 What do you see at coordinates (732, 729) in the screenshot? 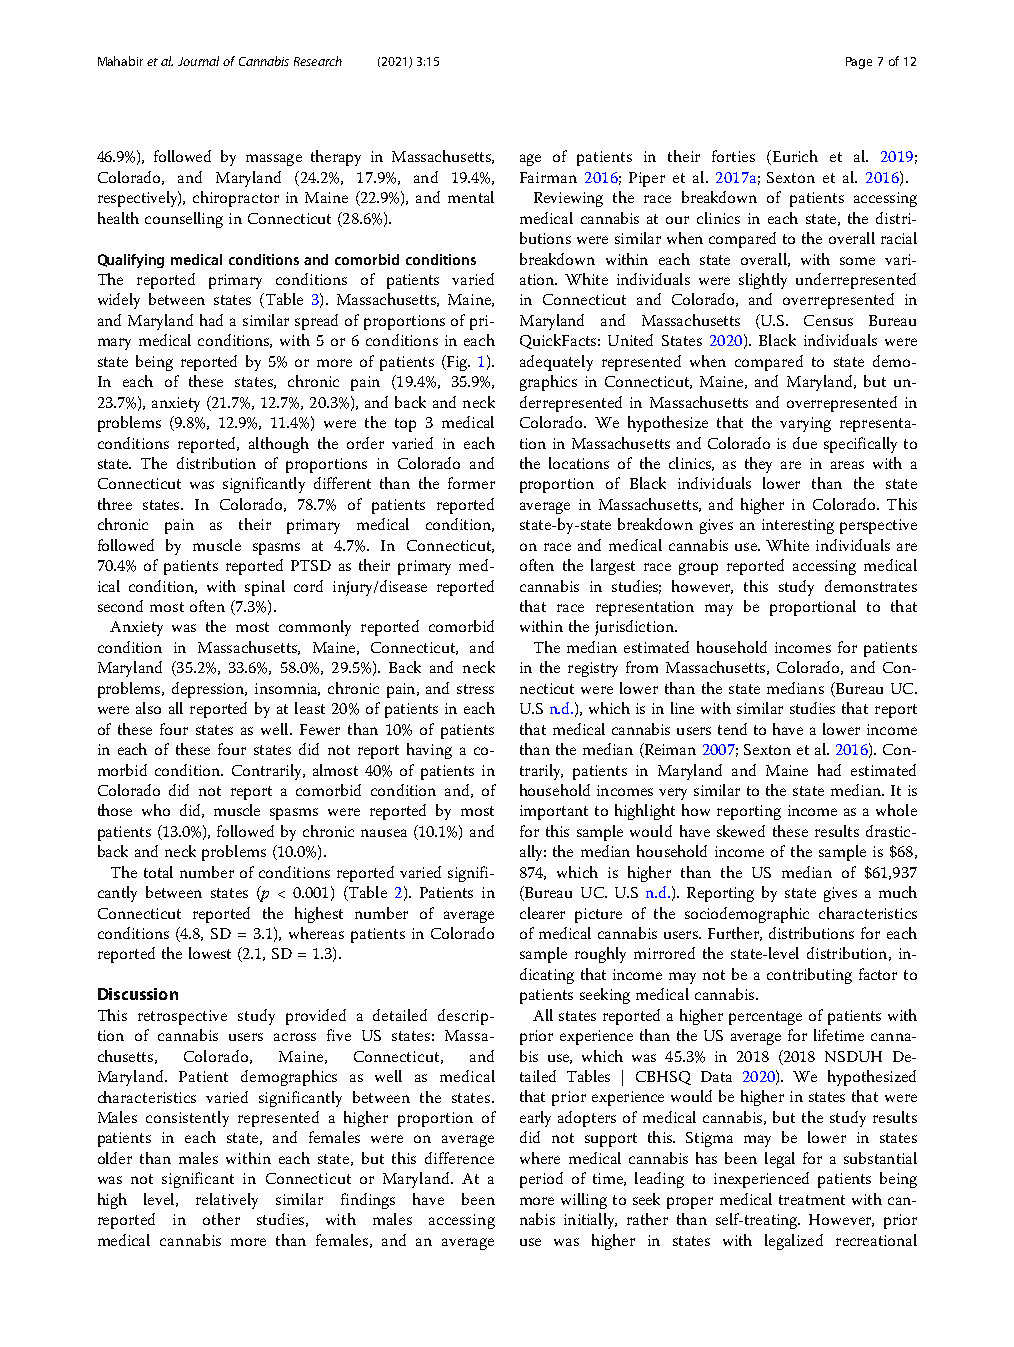
I see `tend` at bounding box center [732, 729].
